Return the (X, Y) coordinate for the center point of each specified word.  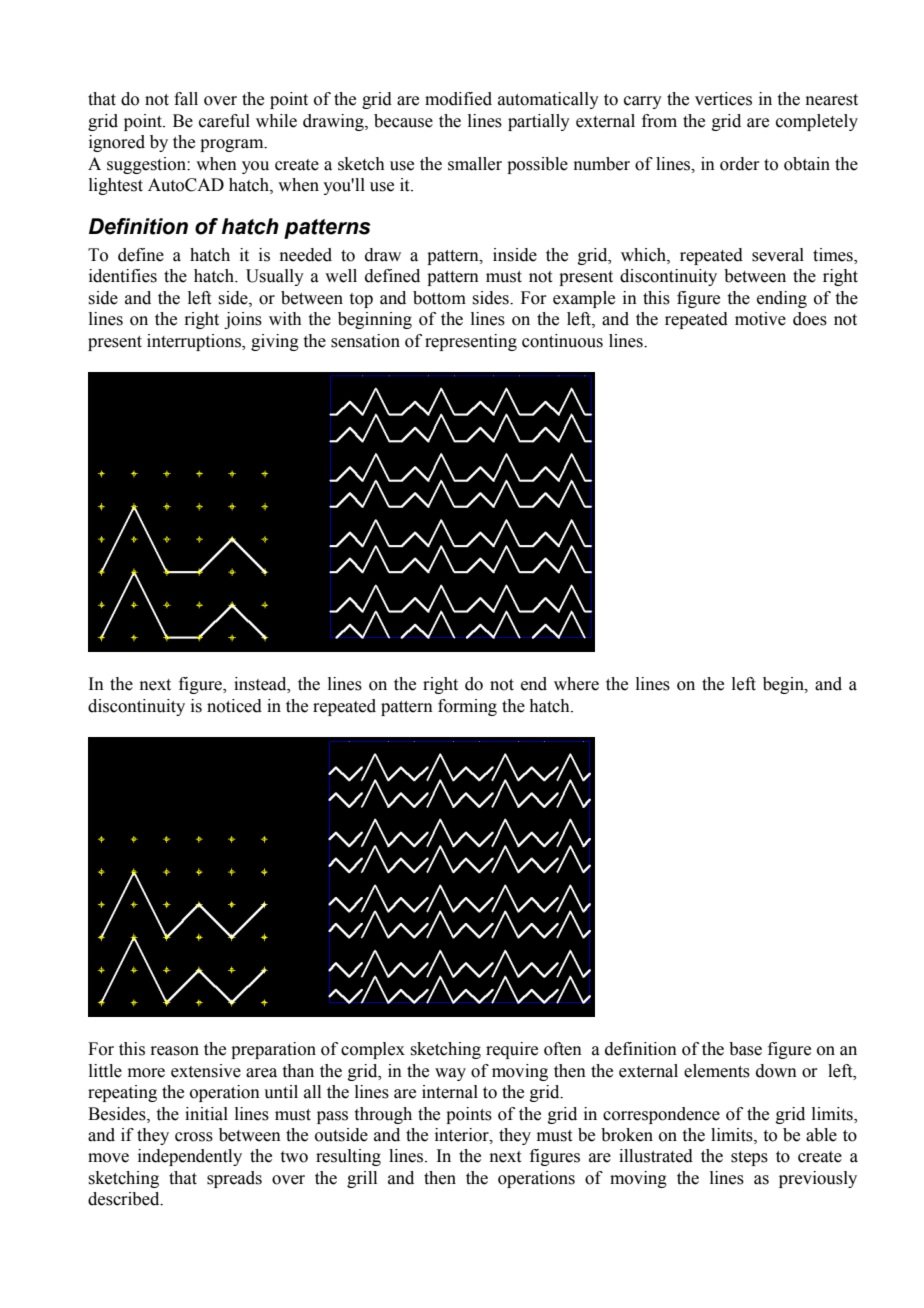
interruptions (195, 342)
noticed (234, 706)
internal (450, 1092)
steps (749, 1158)
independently (190, 1157)
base (745, 1049)
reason (174, 1051)
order (740, 164)
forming (467, 707)
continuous (562, 341)
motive (760, 319)
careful (224, 121)
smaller (475, 164)
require (512, 1050)
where (576, 684)
